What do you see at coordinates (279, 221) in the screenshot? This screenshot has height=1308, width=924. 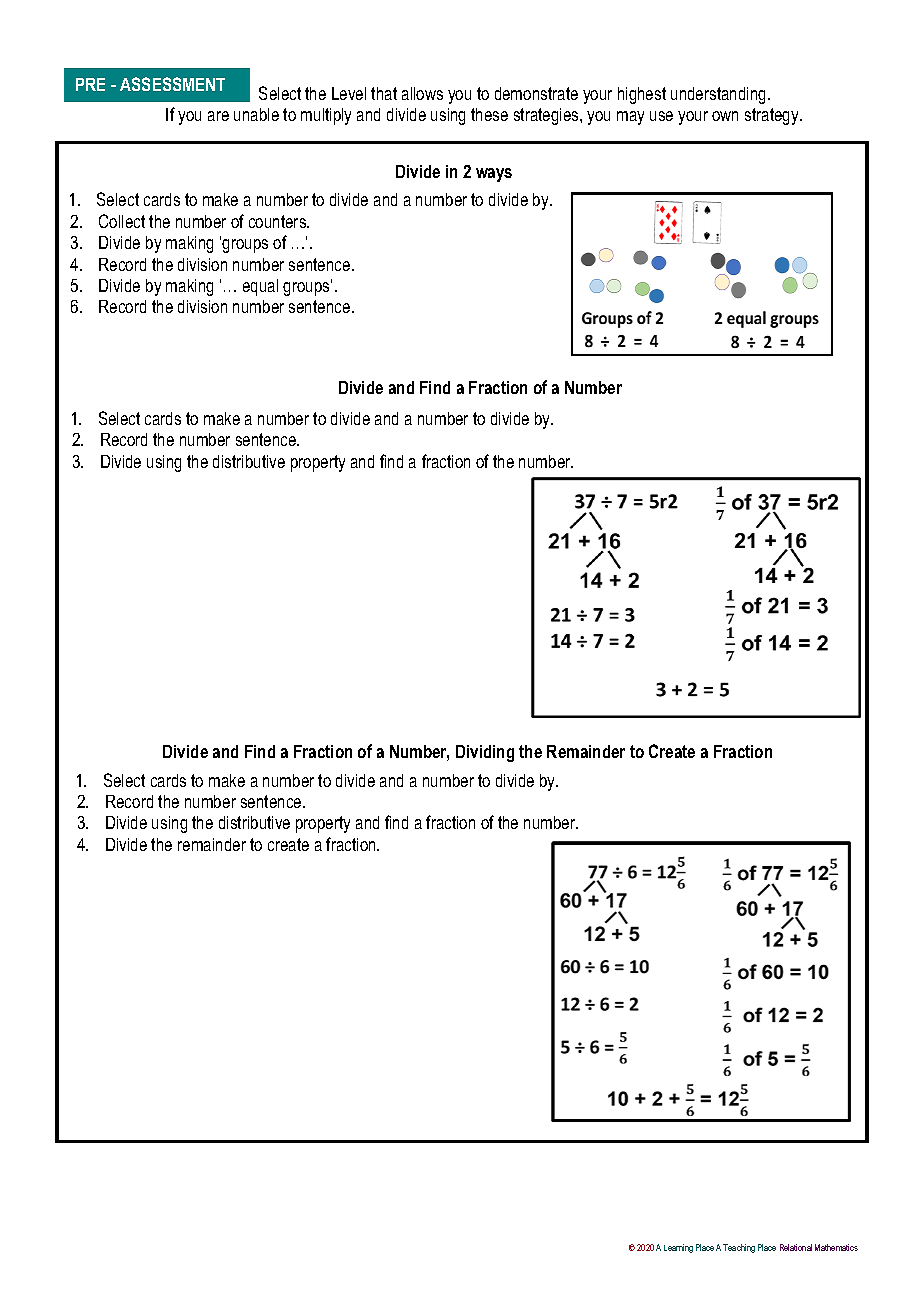 I see `counters` at bounding box center [279, 221].
